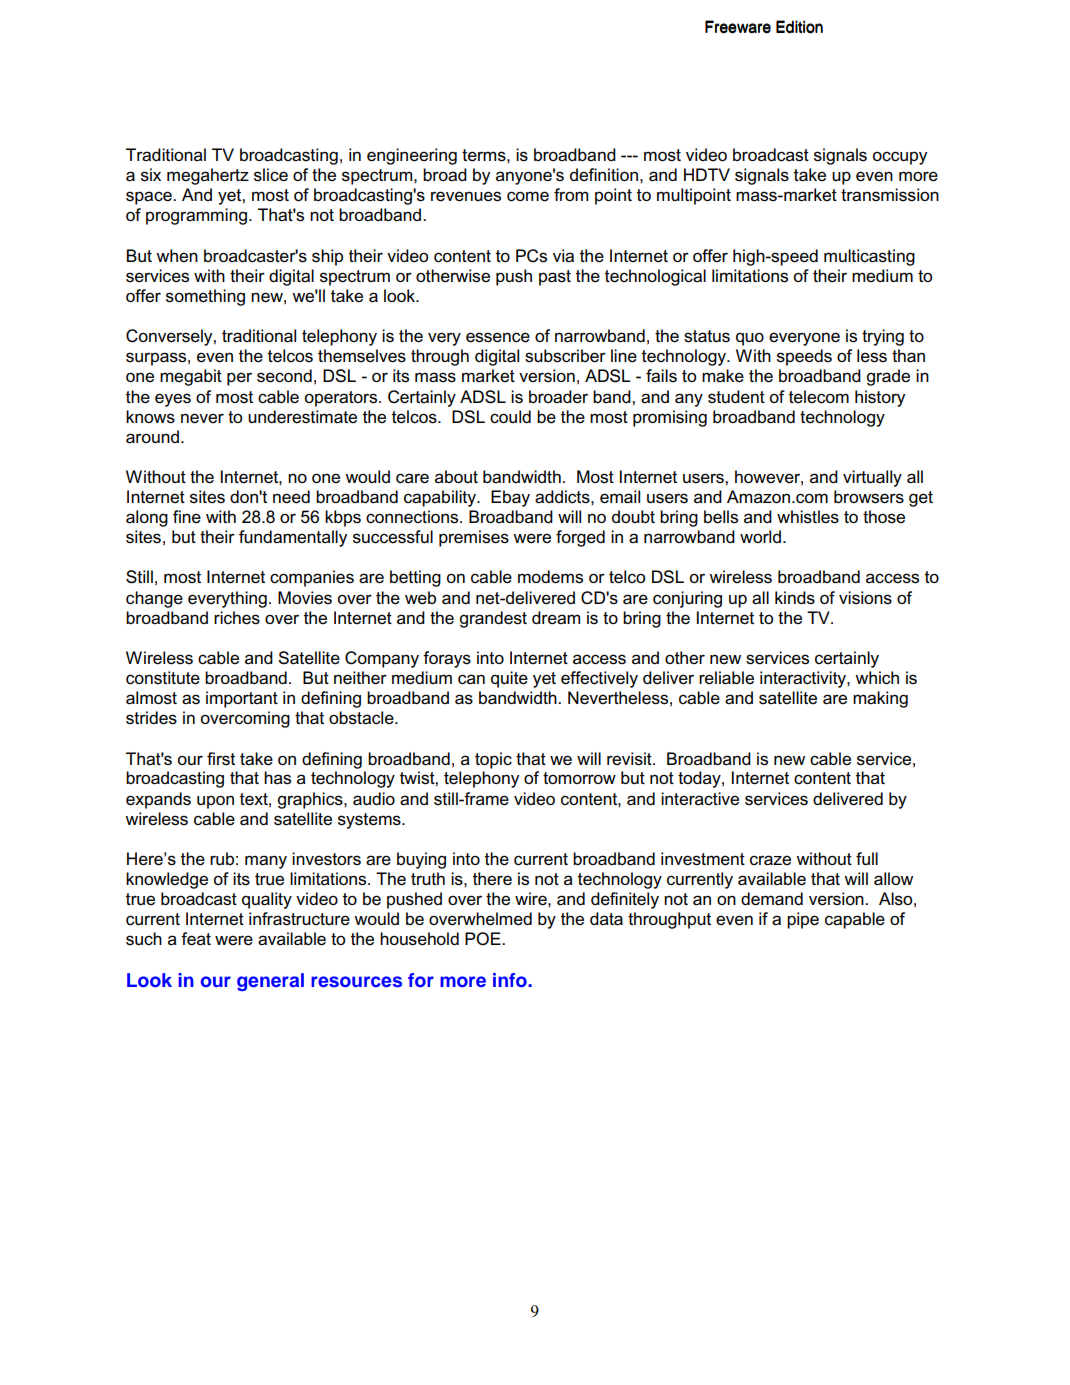 This page has width=1070, height=1385. What do you see at coordinates (869, 257) in the page?
I see `multicasting` at bounding box center [869, 257].
